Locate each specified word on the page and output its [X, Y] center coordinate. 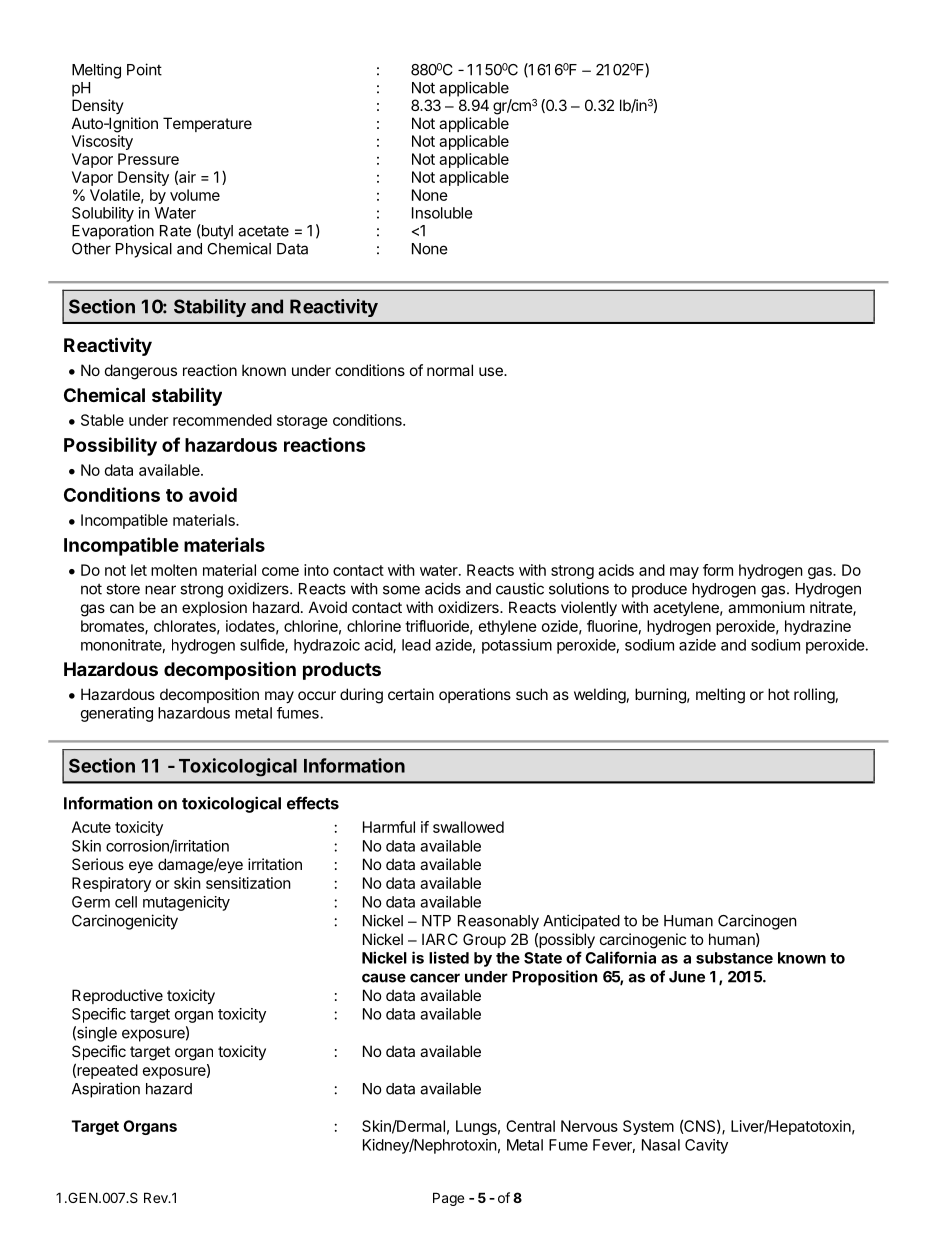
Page [448, 1199]
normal [450, 370]
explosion [214, 608]
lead [416, 645]
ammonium [766, 607]
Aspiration [106, 1090]
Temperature [207, 124]
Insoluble [442, 213]
